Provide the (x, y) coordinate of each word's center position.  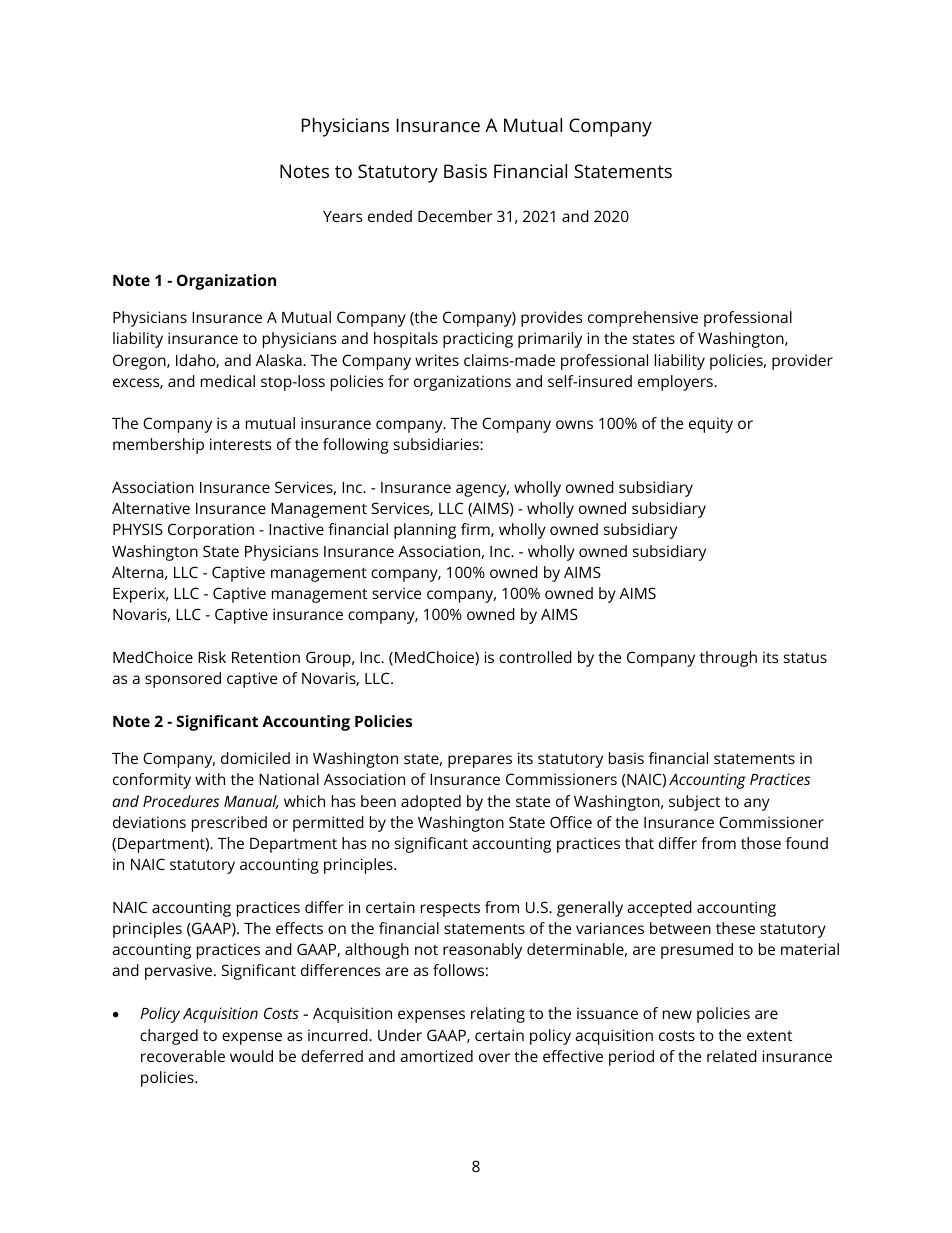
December (455, 216)
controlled (535, 657)
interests (240, 444)
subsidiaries (437, 444)
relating (498, 1015)
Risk (212, 657)
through (728, 659)
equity (711, 425)
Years (342, 216)
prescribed (229, 824)
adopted (431, 803)
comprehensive (643, 319)
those (761, 843)
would (251, 1056)
